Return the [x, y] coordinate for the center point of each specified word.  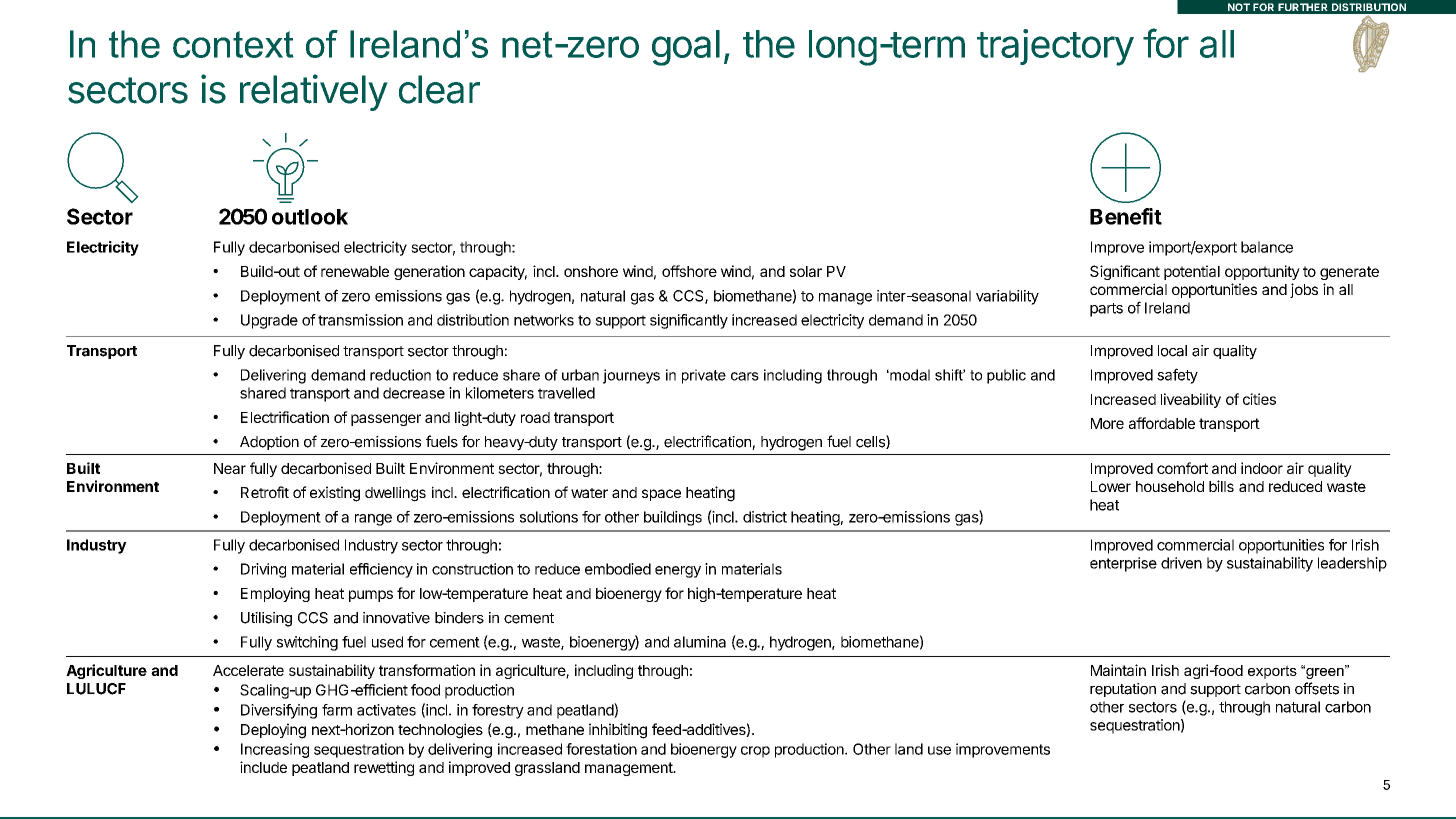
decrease [414, 393]
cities [1259, 399]
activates [386, 710]
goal [686, 48]
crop [755, 752]
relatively [314, 92]
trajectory [1055, 47]
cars [745, 376]
